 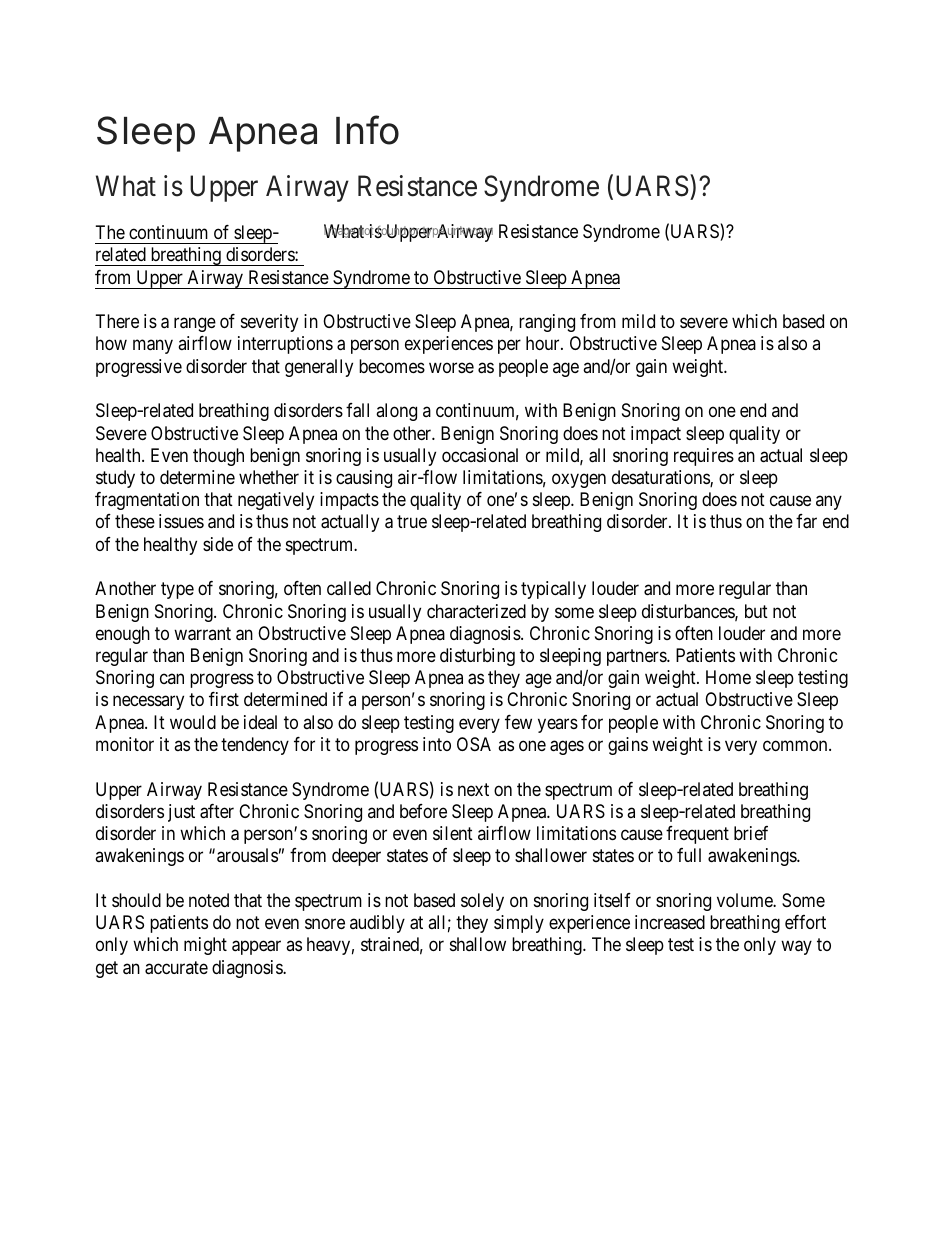 What do you see at coordinates (544, 343) in the screenshot?
I see `hour` at bounding box center [544, 343].
